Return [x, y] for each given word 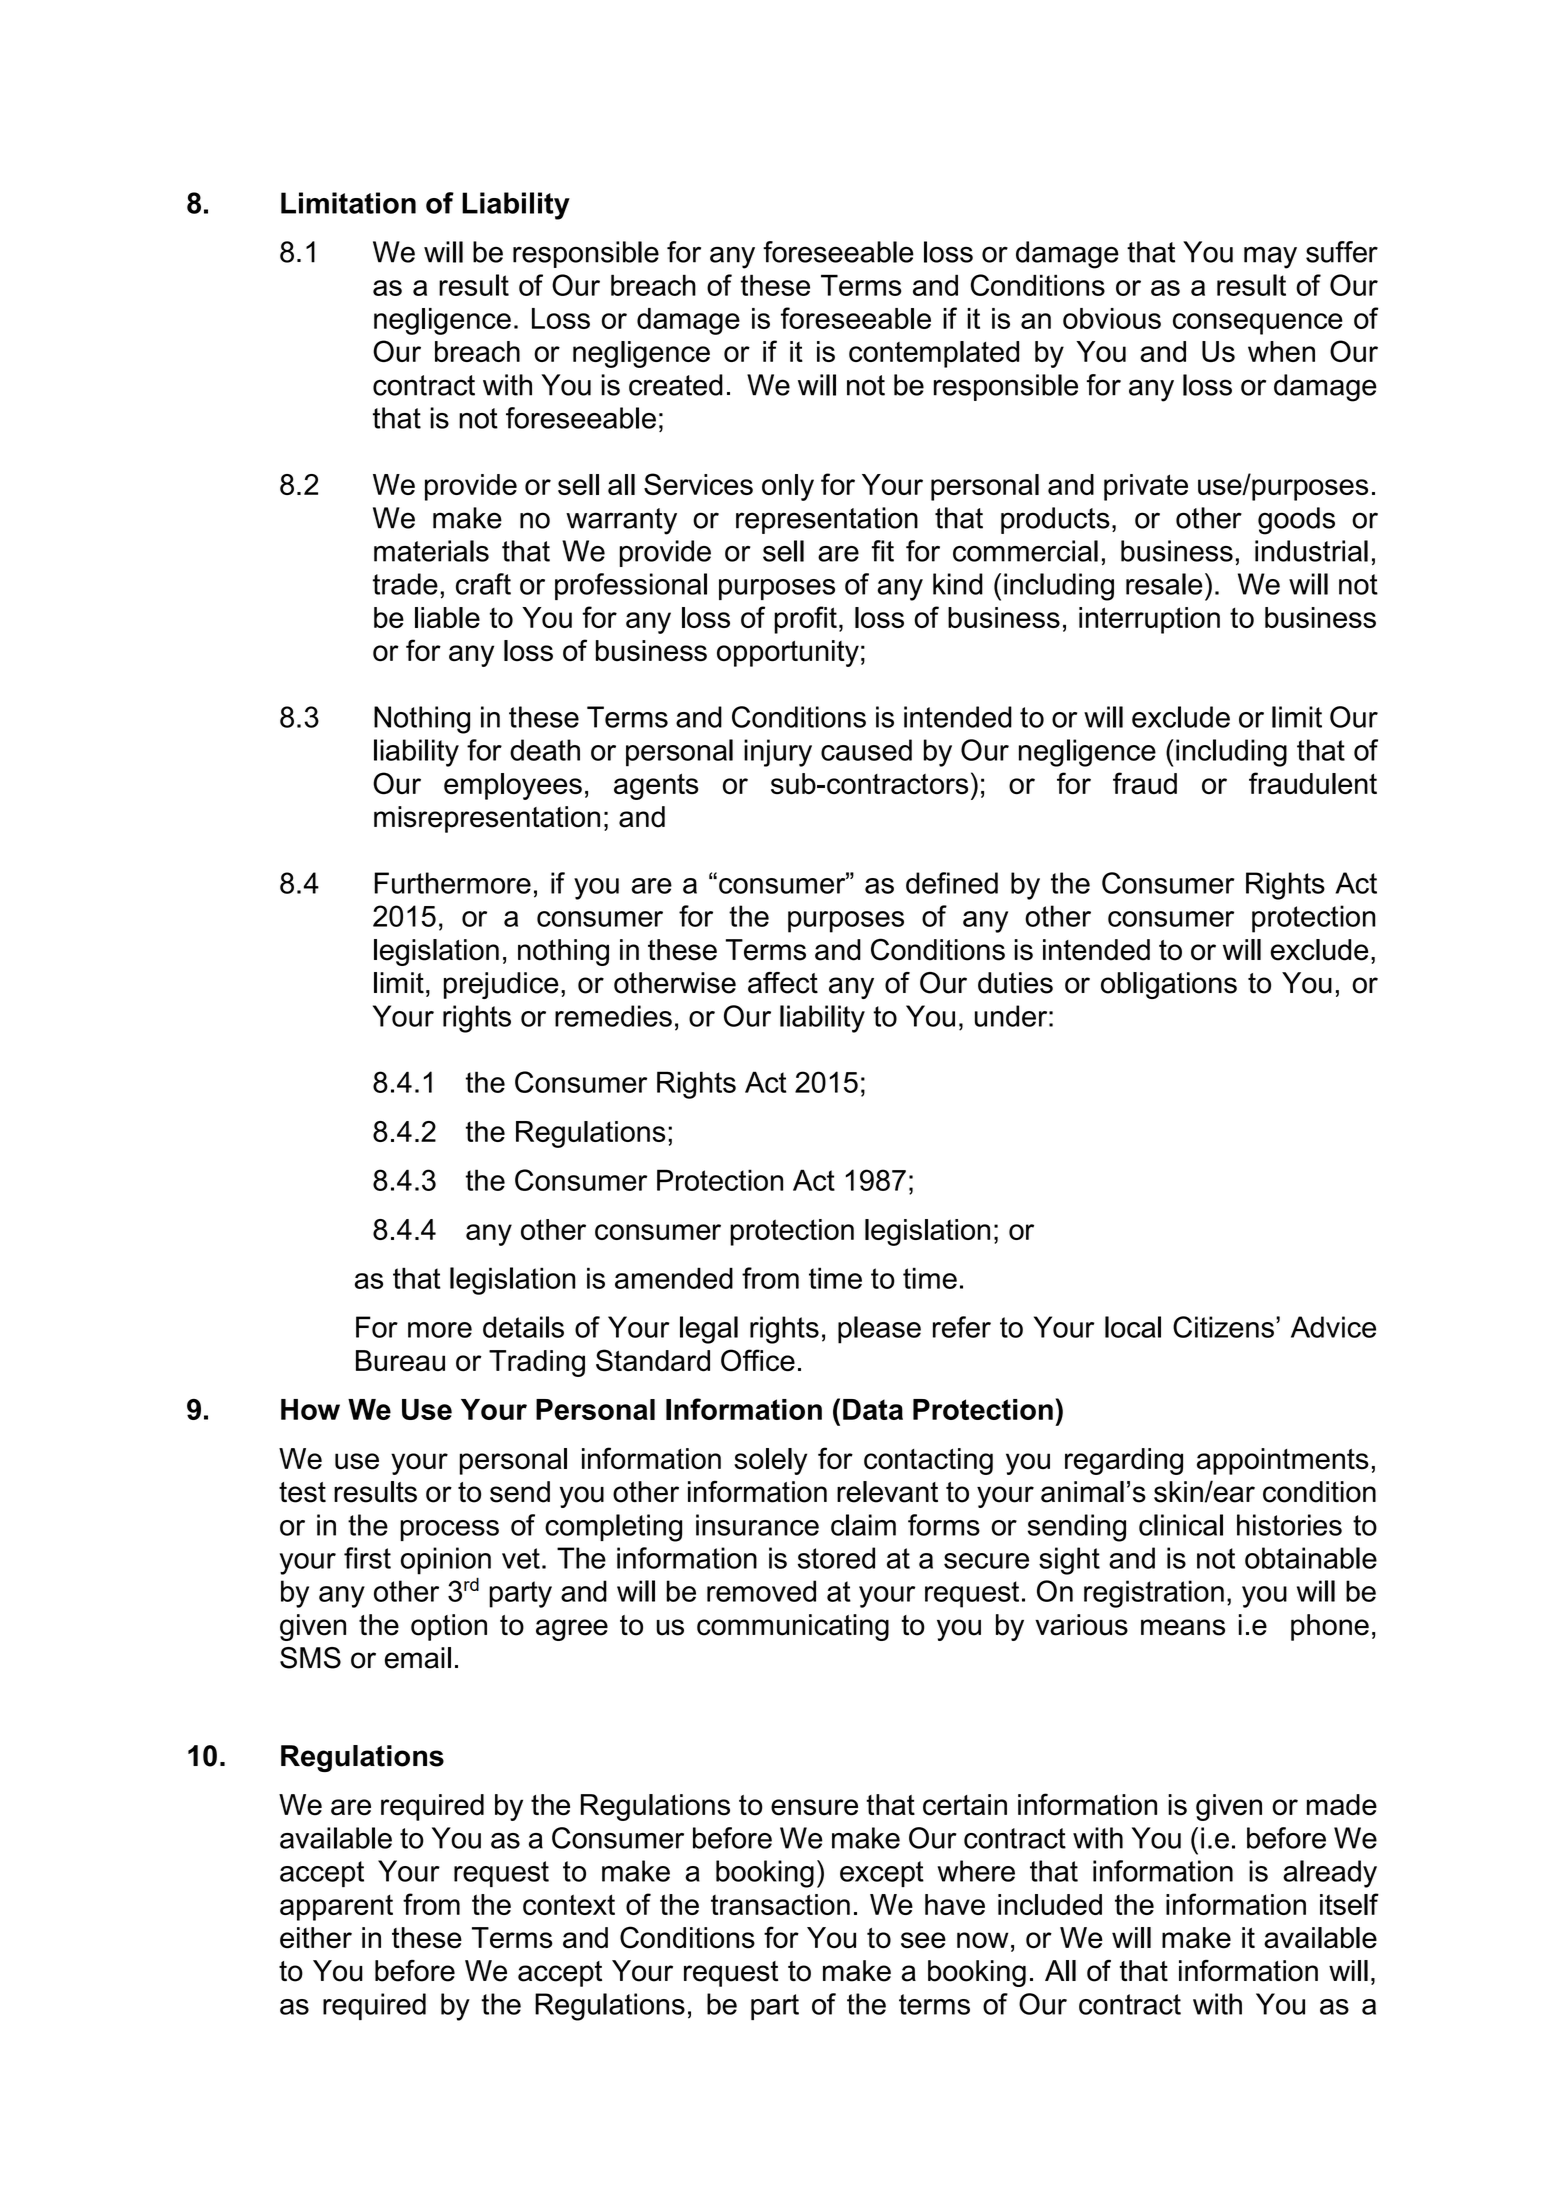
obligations [1169, 985]
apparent [336, 1907]
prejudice [501, 985]
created [676, 385]
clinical [1181, 1525]
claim [863, 1525]
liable [447, 617]
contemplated [934, 354]
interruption [1149, 620]
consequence [1258, 324]
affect [783, 983]
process [449, 1530]
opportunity [788, 653]
